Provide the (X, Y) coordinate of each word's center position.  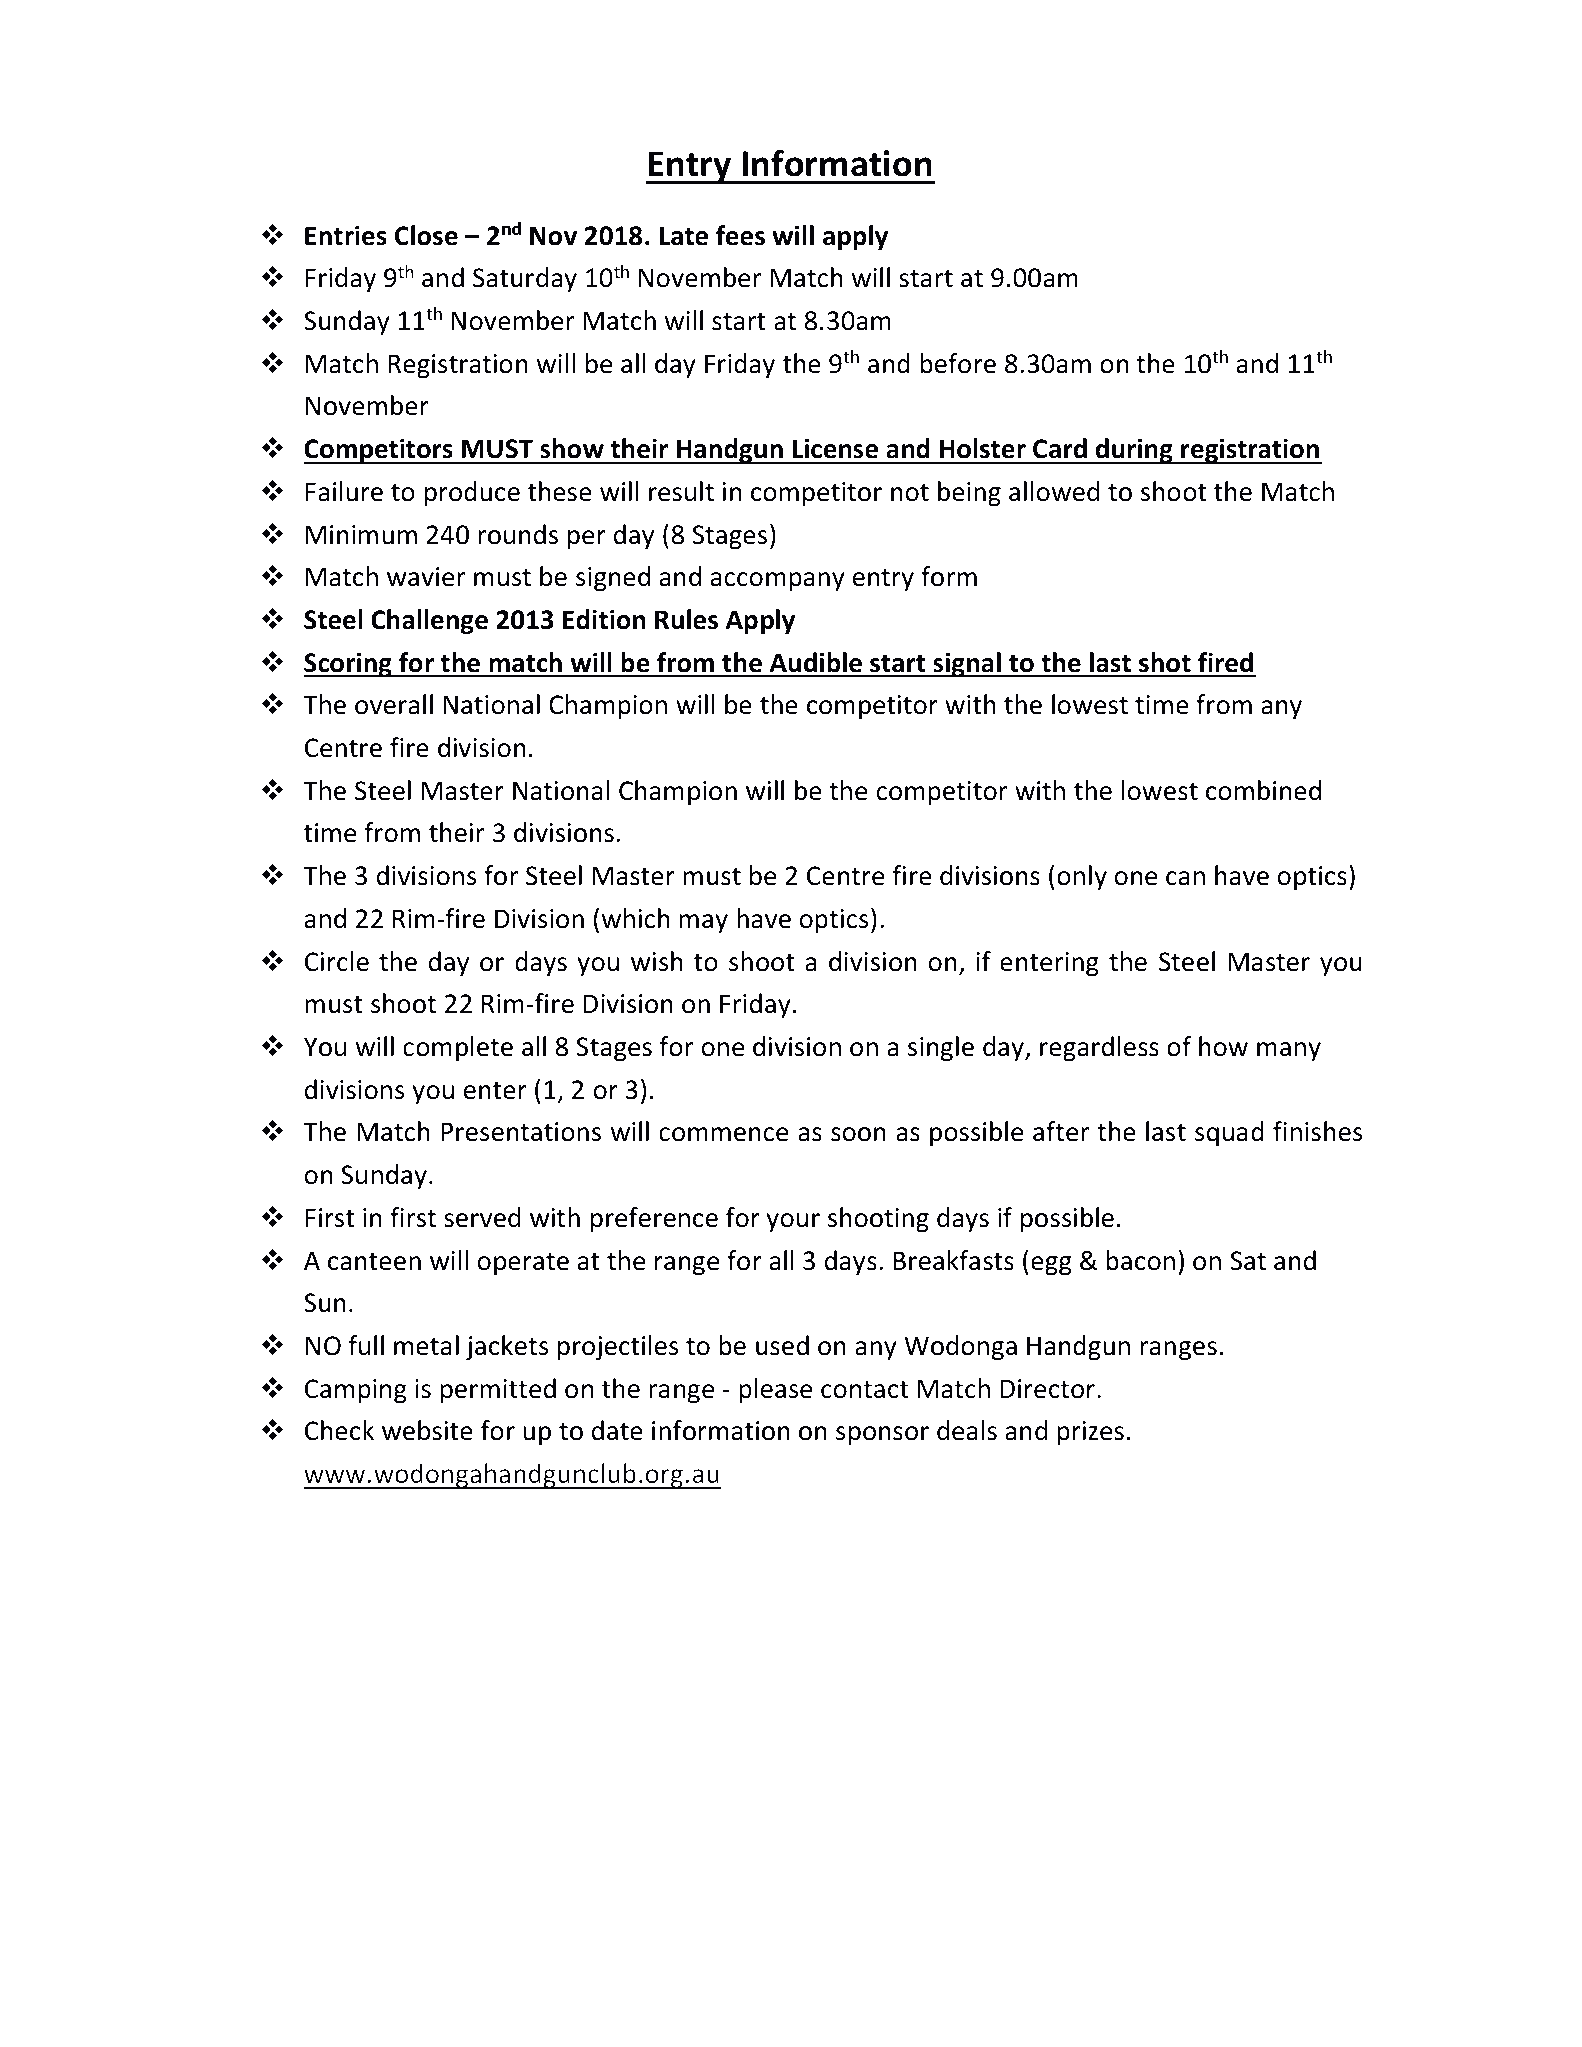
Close (426, 235)
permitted (498, 1390)
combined (1263, 790)
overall (394, 704)
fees (740, 235)
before (958, 363)
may (703, 923)
